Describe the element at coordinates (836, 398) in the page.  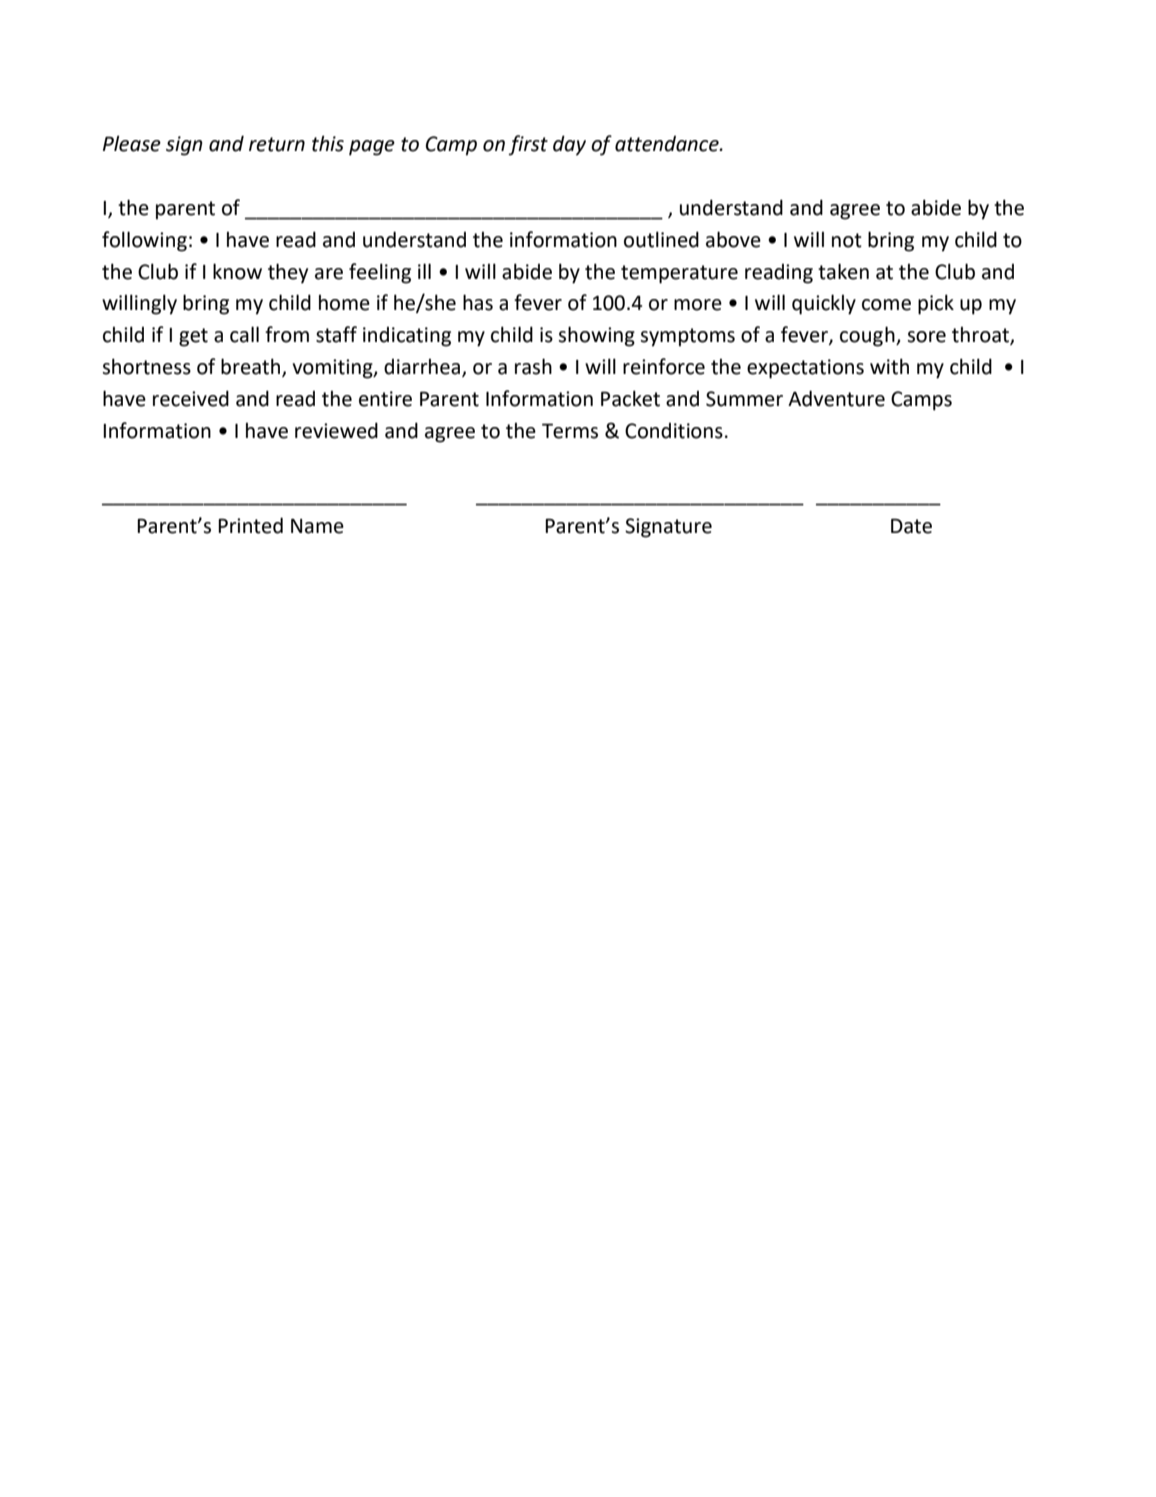
I see `Adventure` at that location.
